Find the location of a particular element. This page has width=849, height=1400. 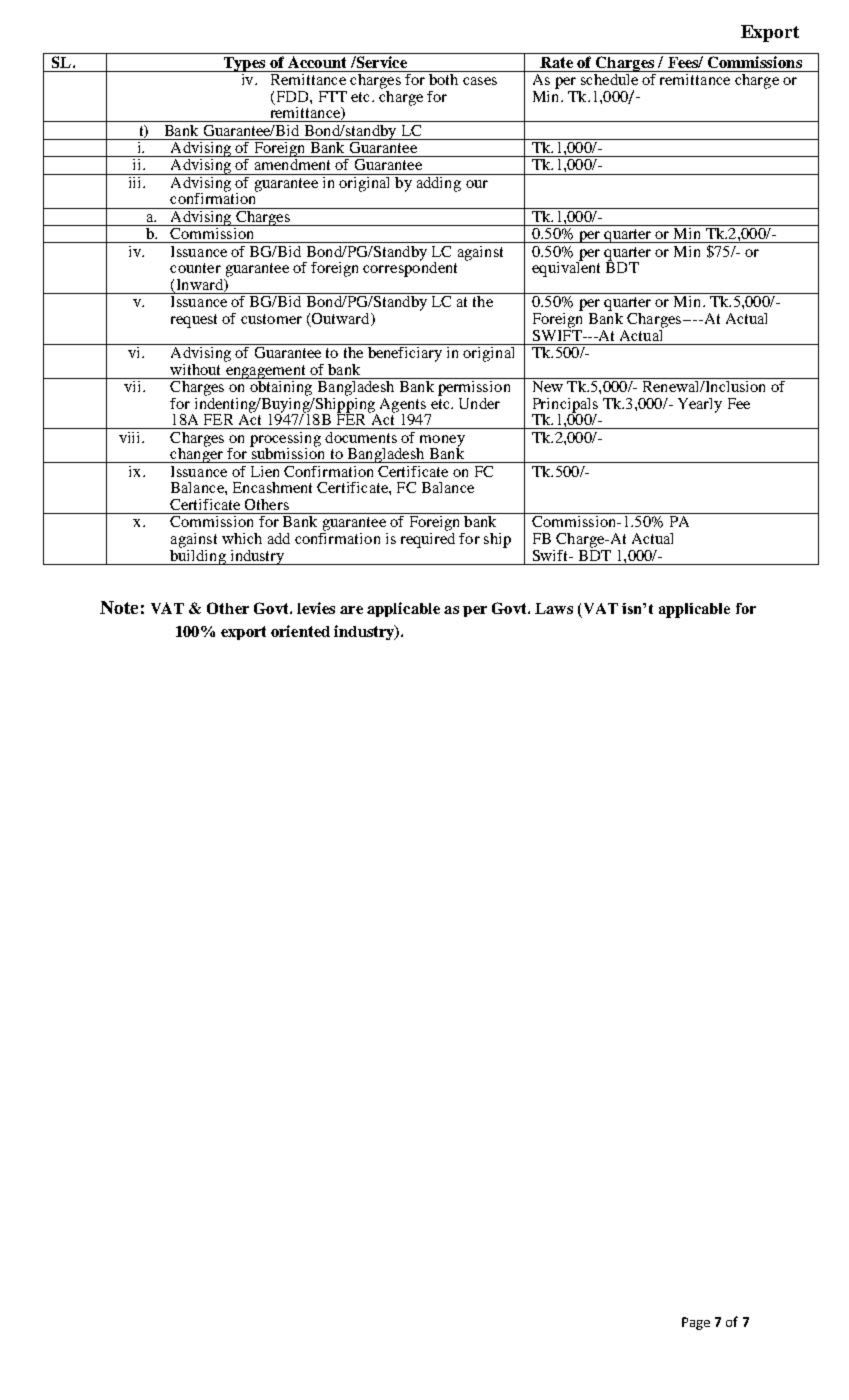

both is located at coordinates (443, 78).
